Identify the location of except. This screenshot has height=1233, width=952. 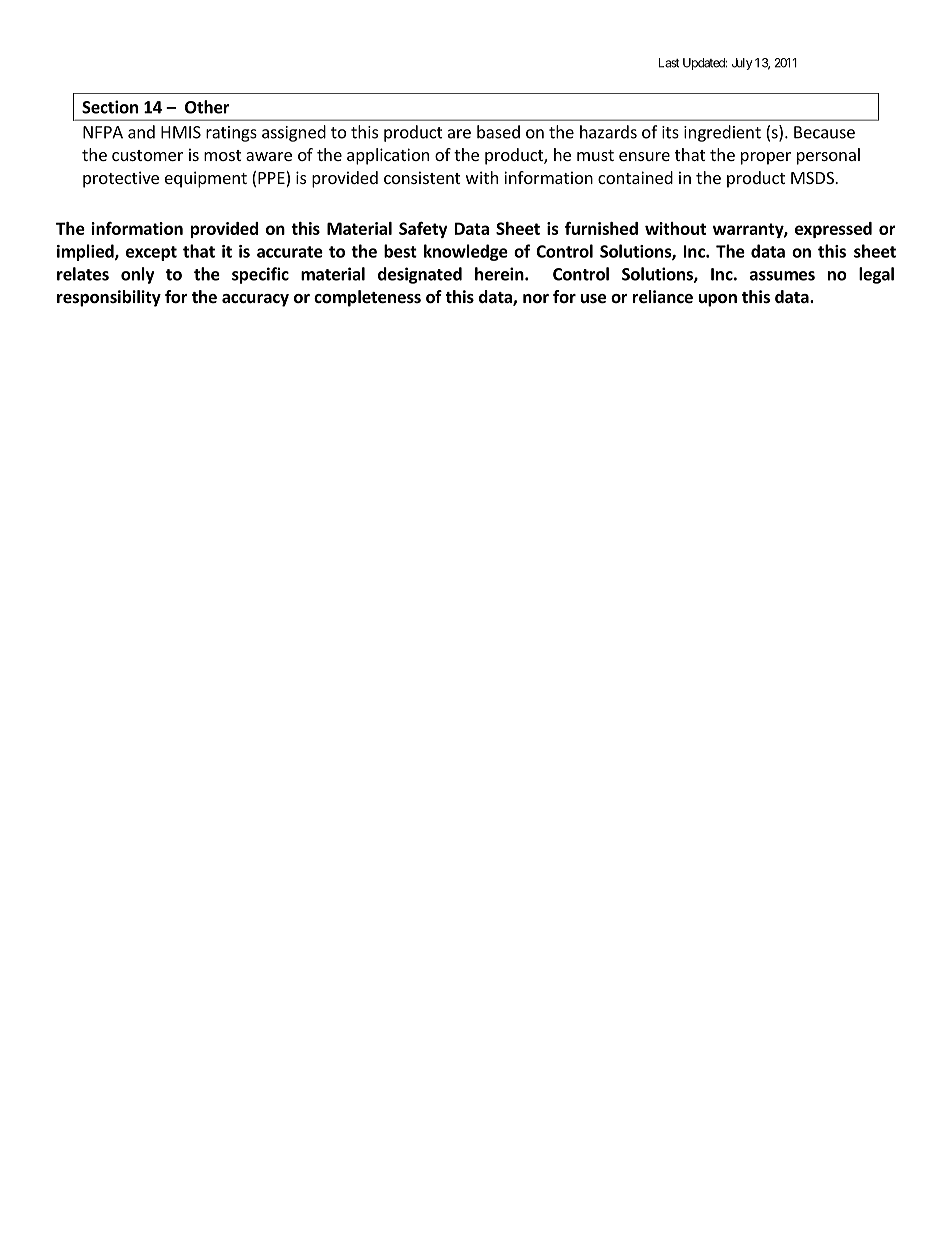
(151, 253).
